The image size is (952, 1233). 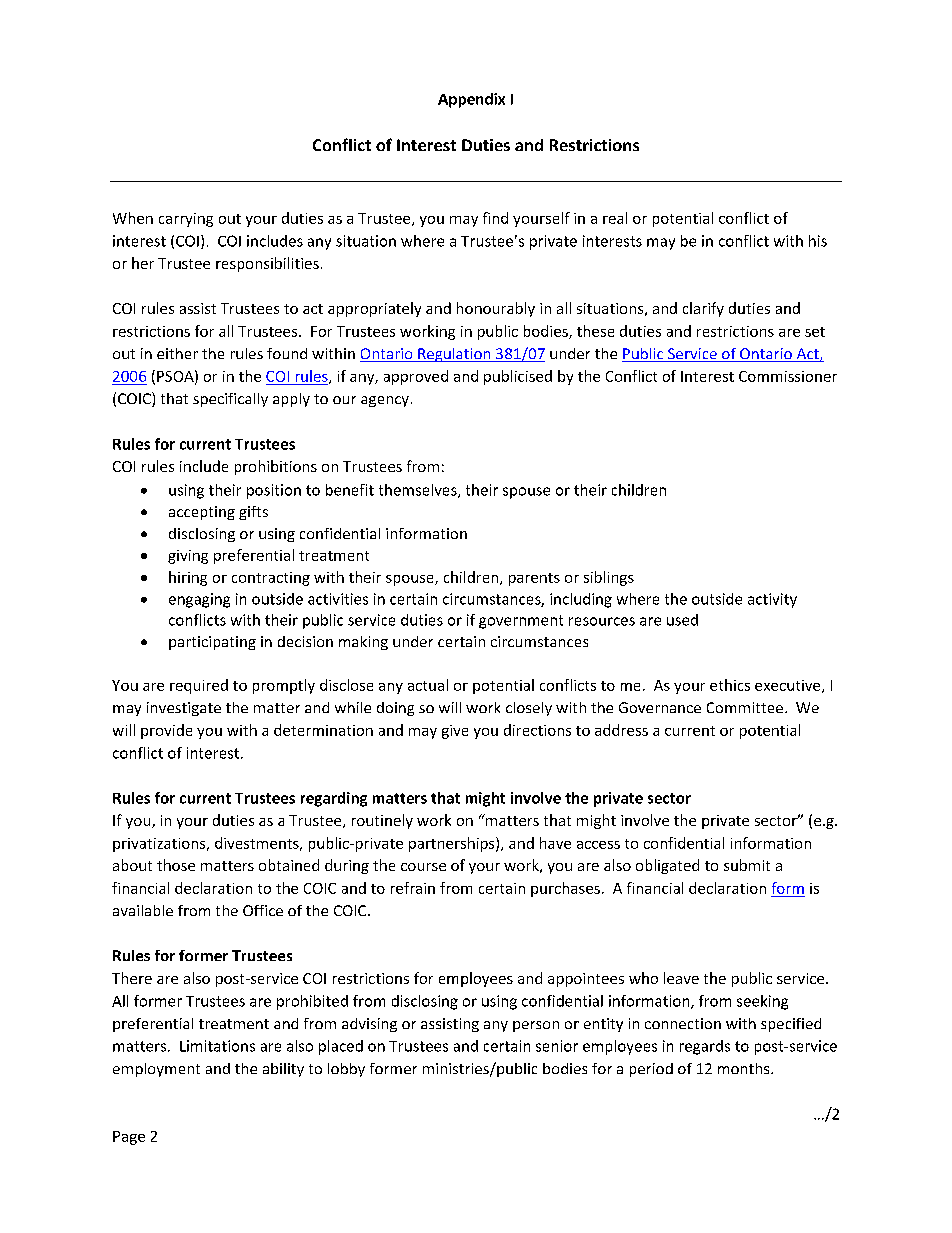 I want to click on real, so click(x=615, y=218).
